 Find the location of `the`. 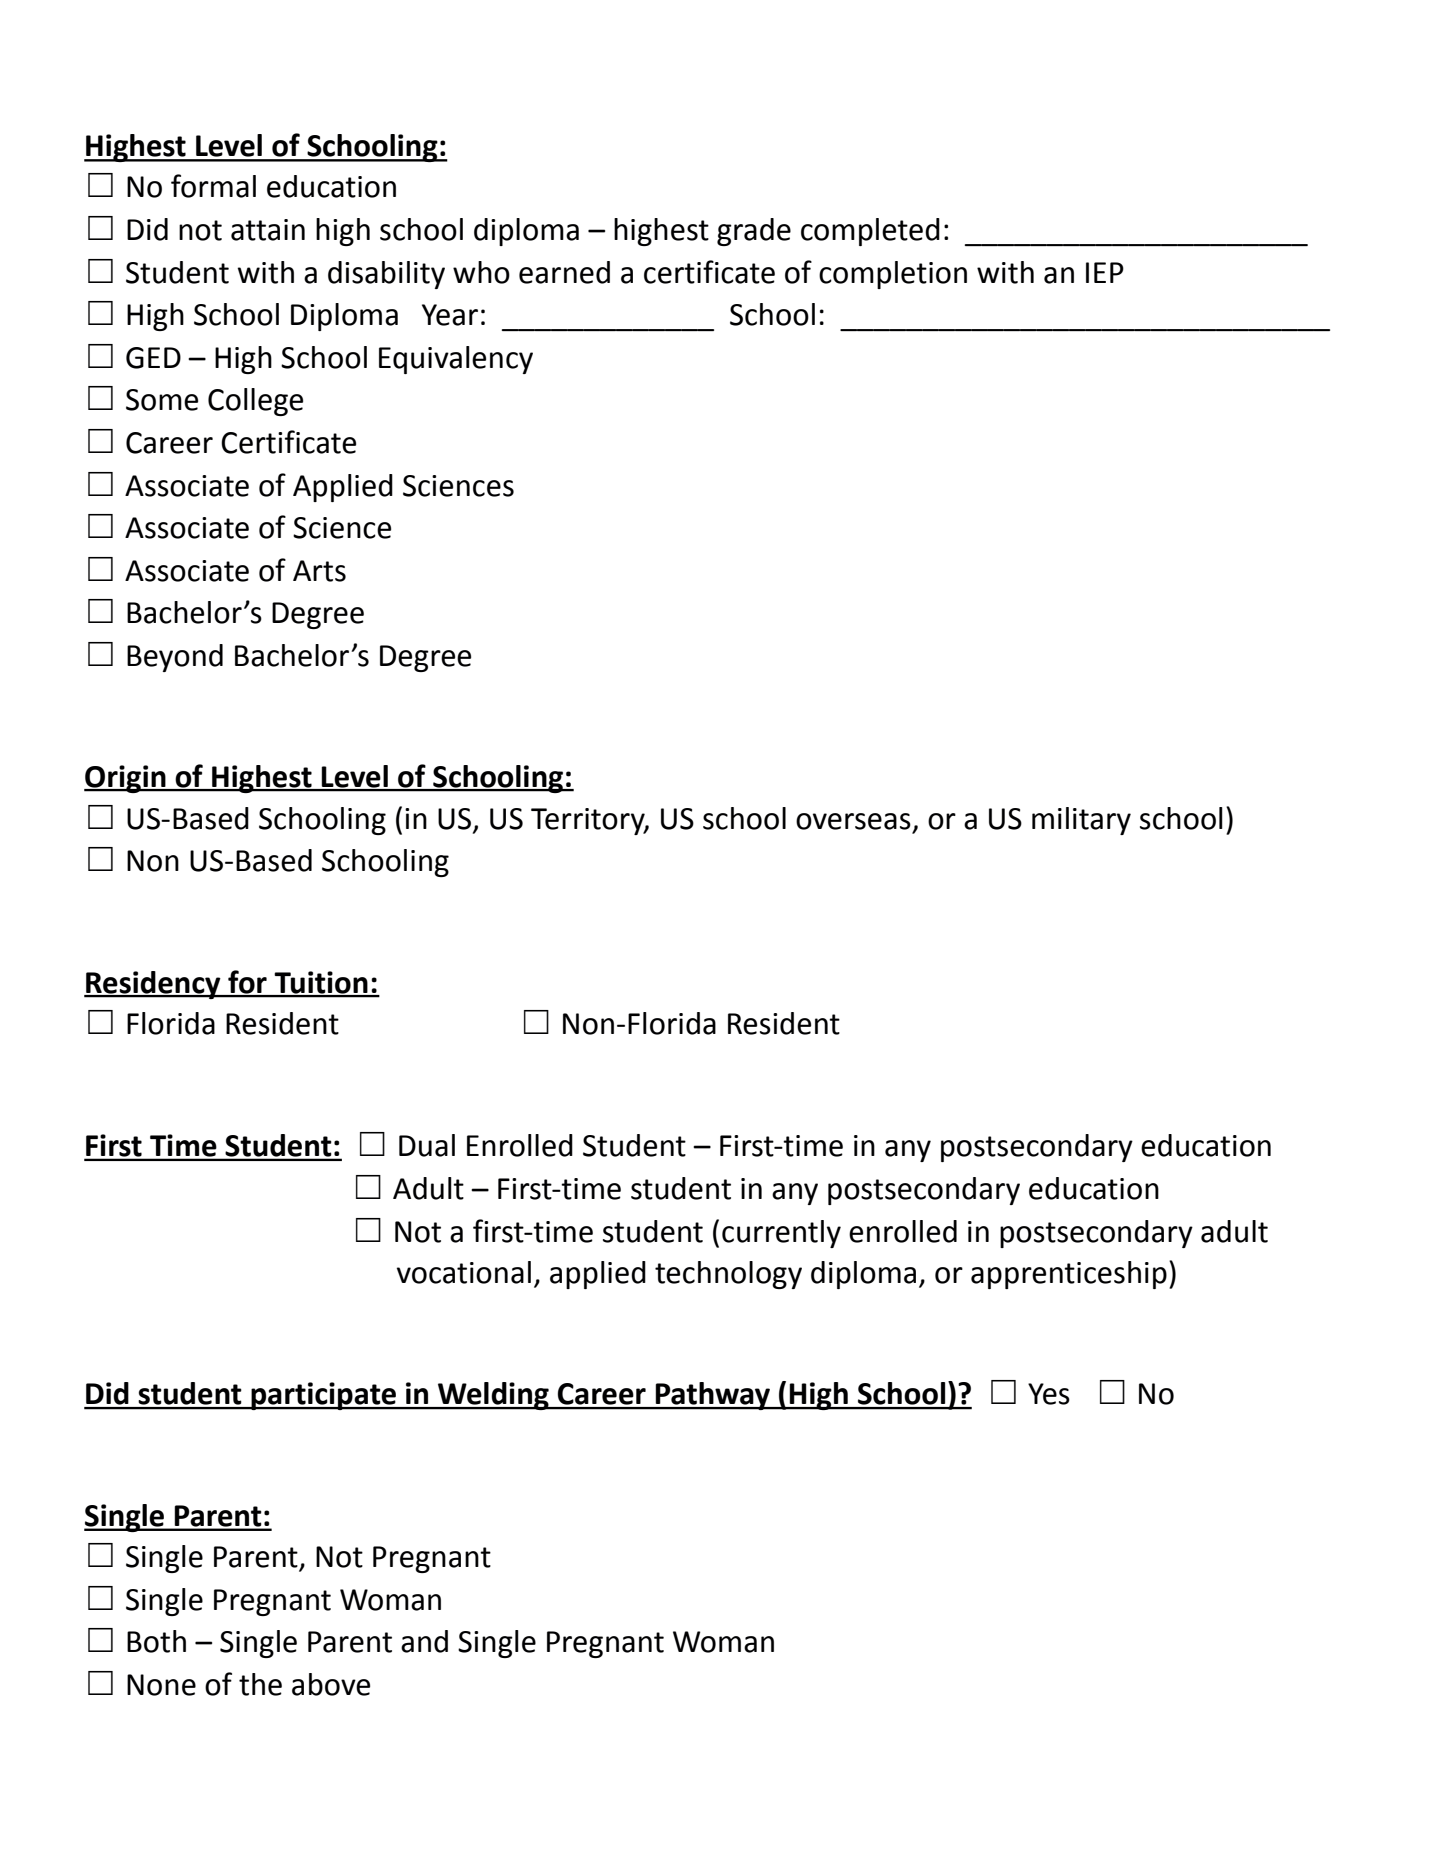

the is located at coordinates (260, 1684).
